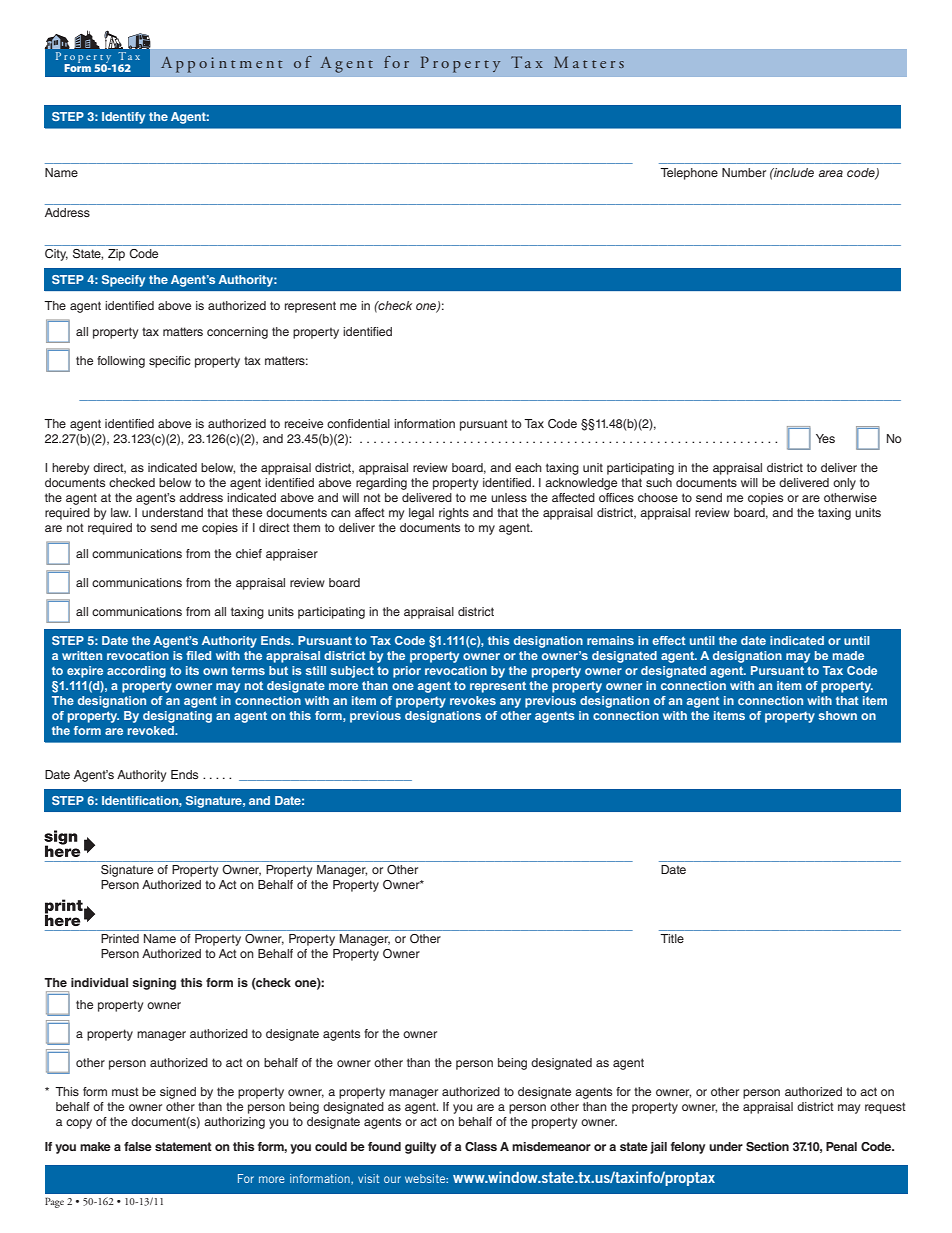  What do you see at coordinates (793, 172) in the screenshot?
I see `include` at bounding box center [793, 172].
